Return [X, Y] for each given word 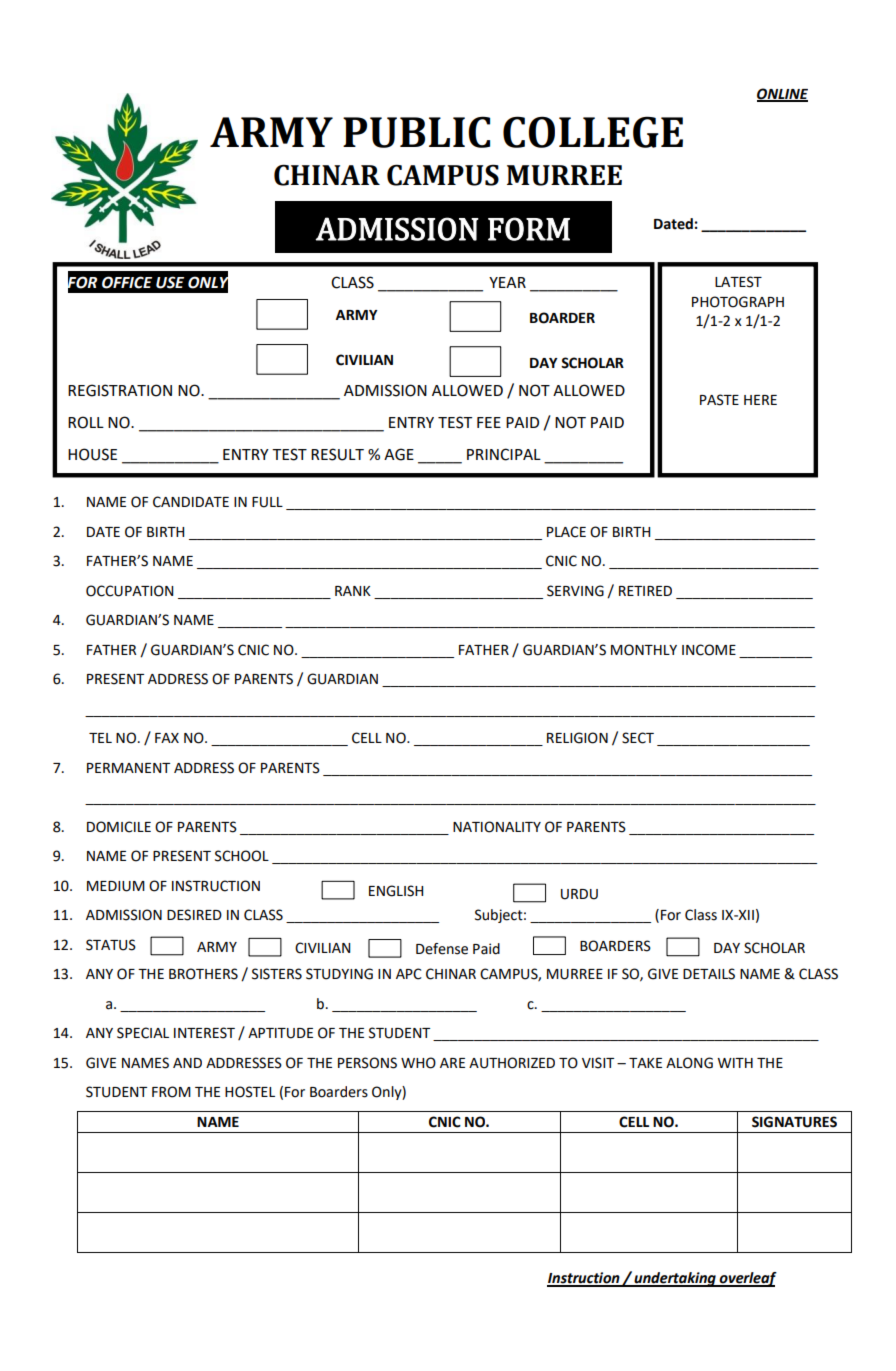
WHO [418, 1063]
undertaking [675, 1279]
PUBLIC [416, 132]
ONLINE [782, 94]
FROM [171, 1092]
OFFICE [127, 282]
